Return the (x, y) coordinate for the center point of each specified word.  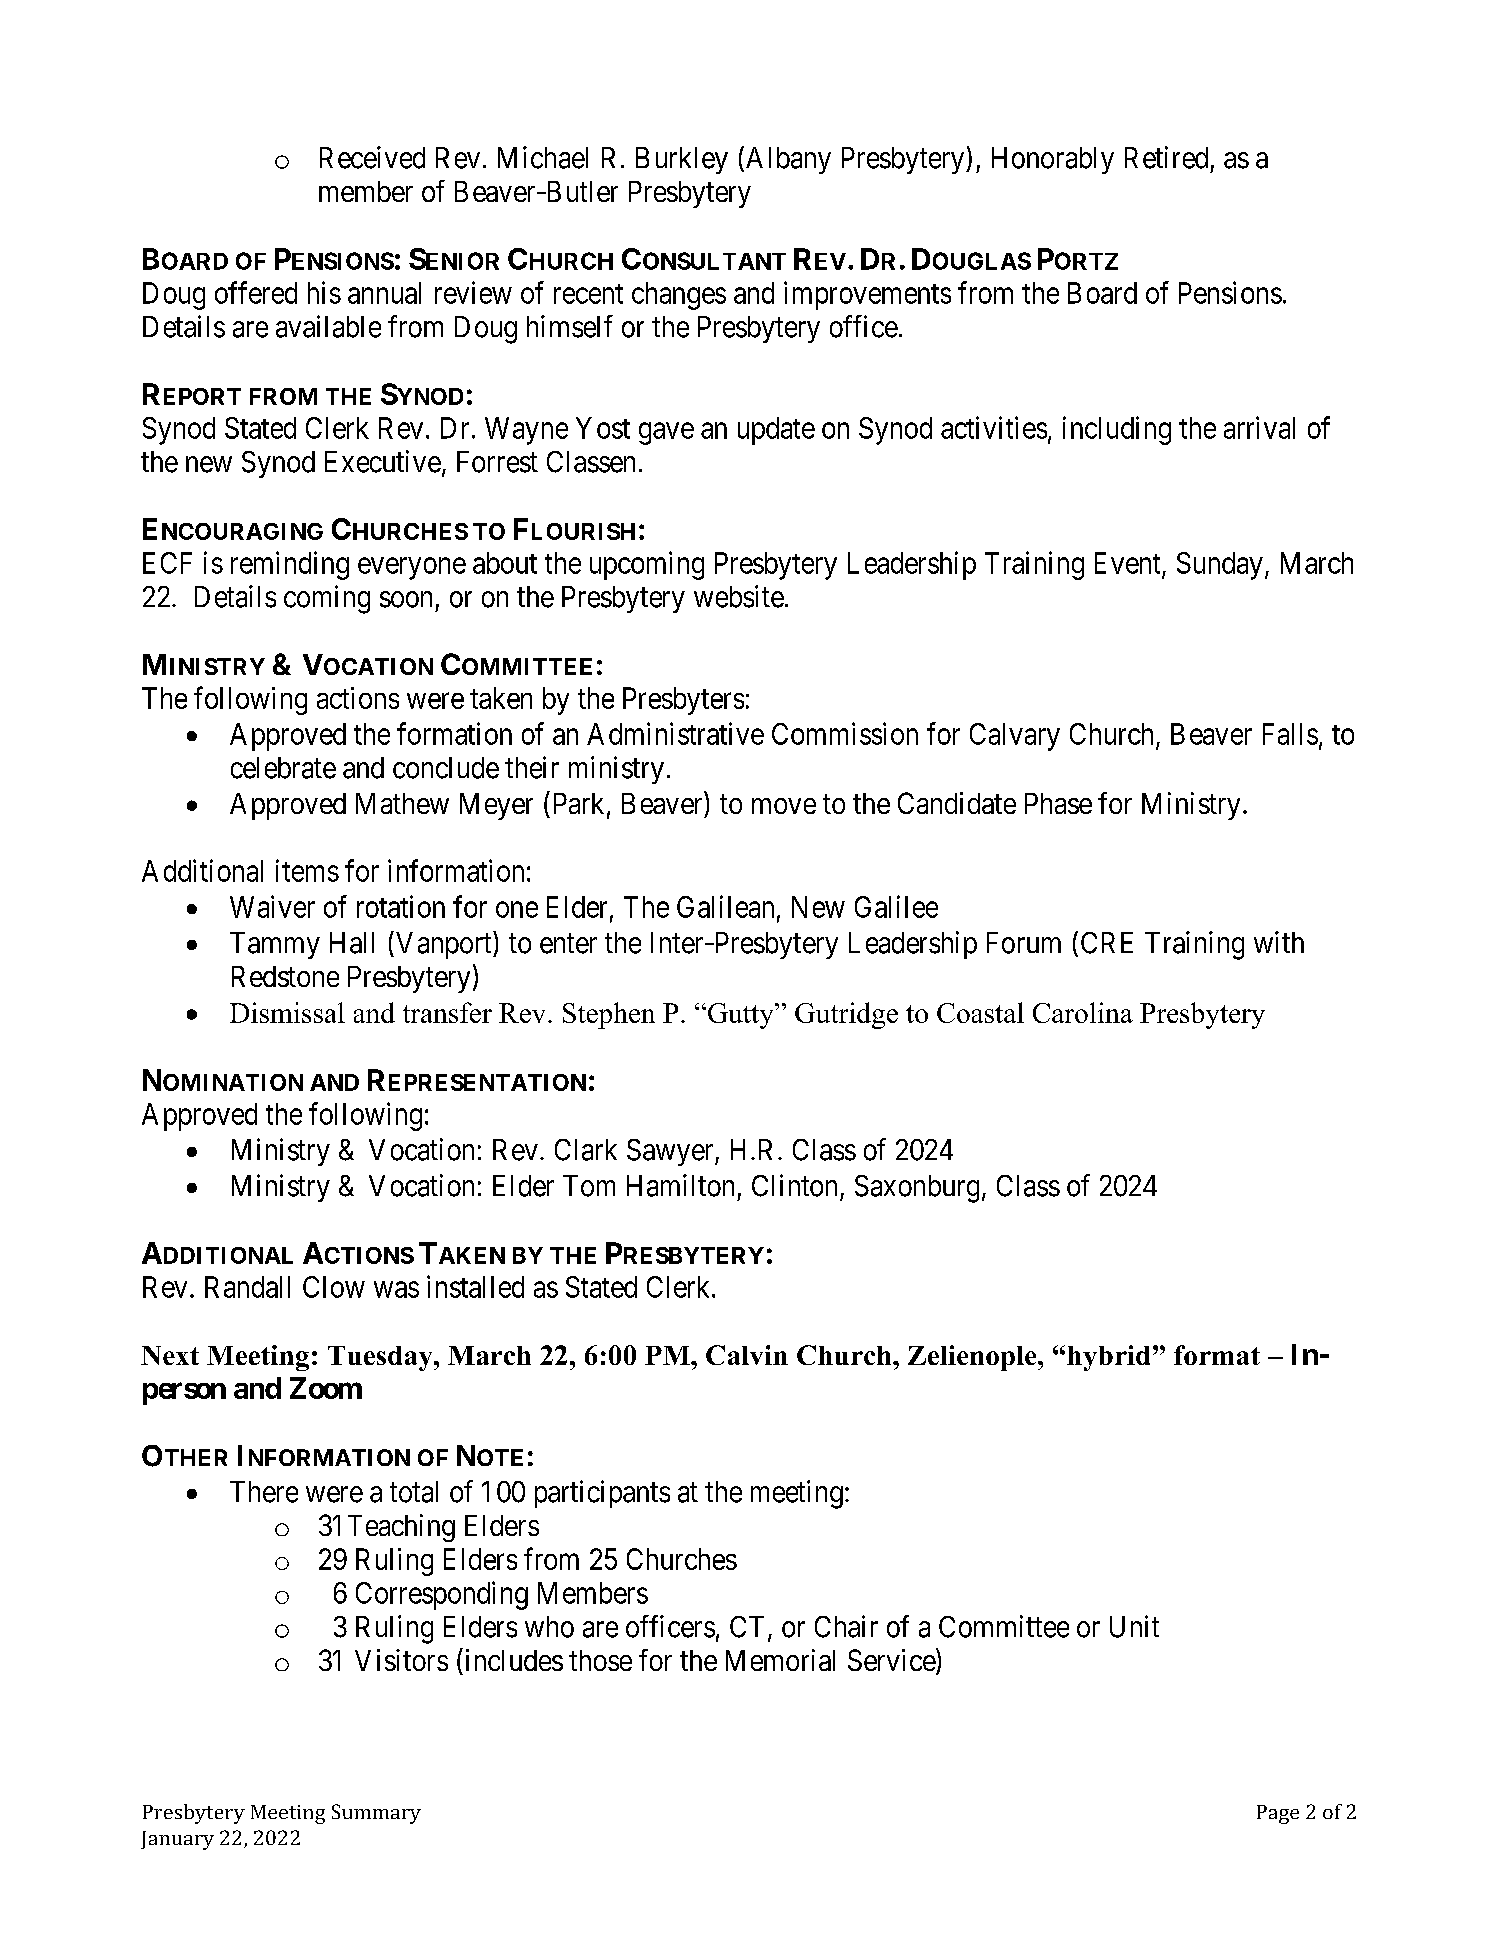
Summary (376, 1814)
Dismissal (287, 1012)
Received (372, 157)
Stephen (609, 1015)
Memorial (780, 1660)
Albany (788, 160)
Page (1278, 1814)
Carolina (1083, 1012)
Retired (1166, 157)
